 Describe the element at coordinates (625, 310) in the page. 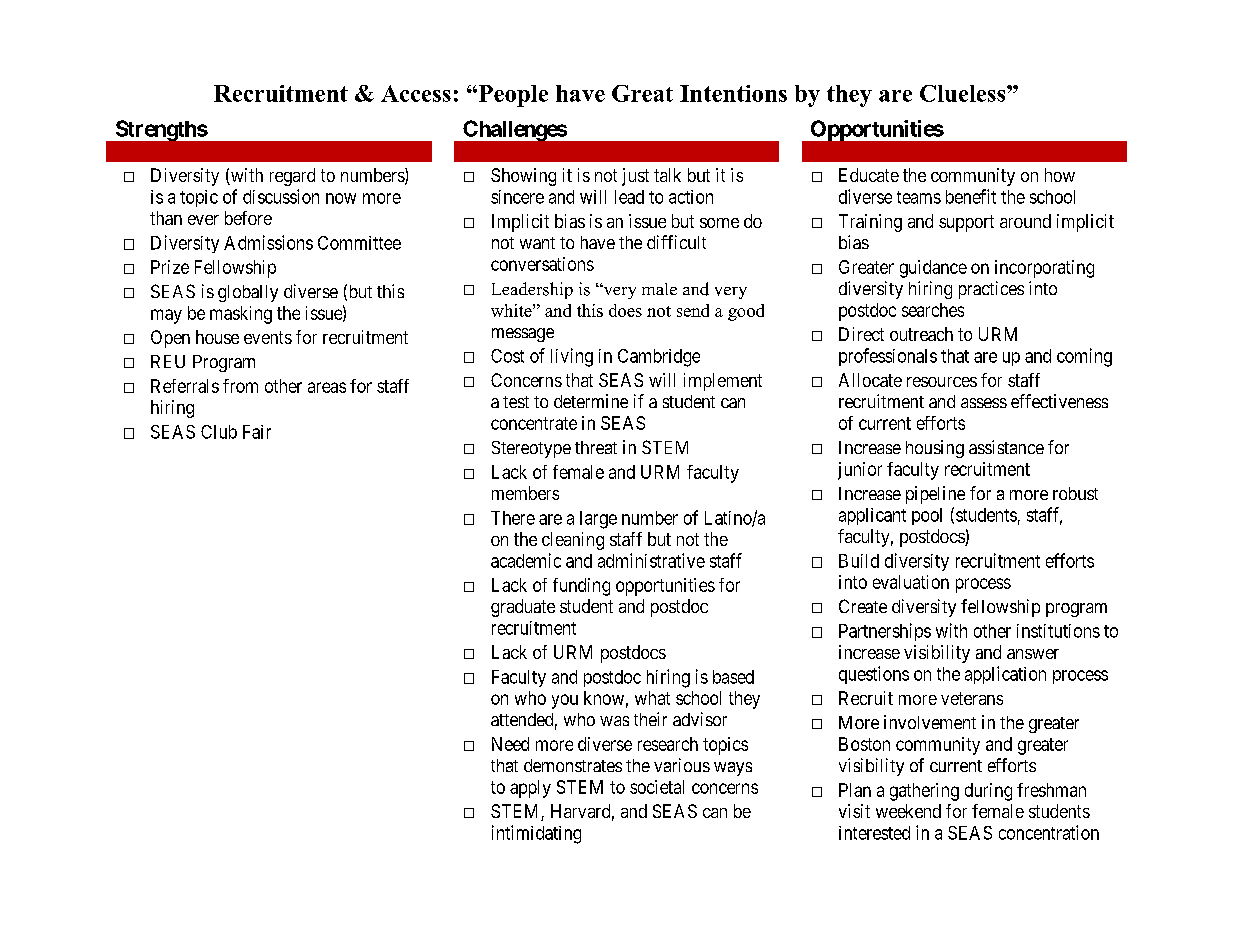

I see `does` at that location.
